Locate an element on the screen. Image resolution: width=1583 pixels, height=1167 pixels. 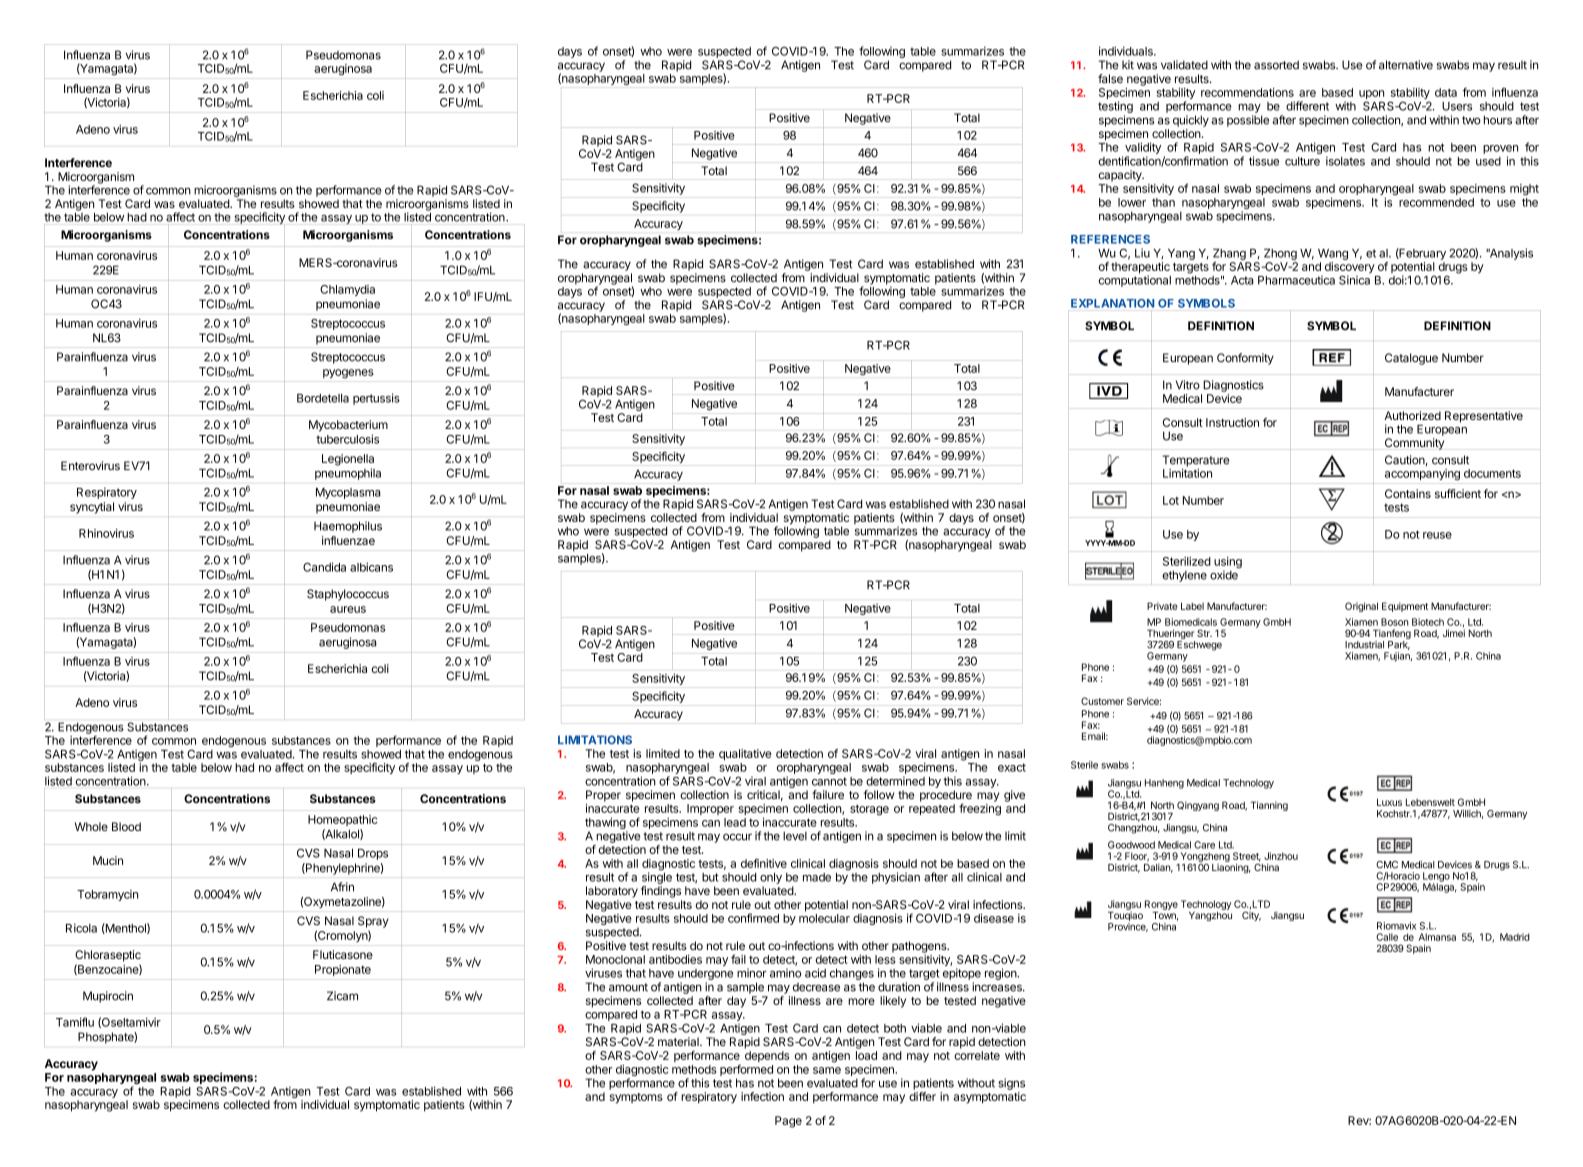
EXPLANATION is located at coordinates (1112, 303).
